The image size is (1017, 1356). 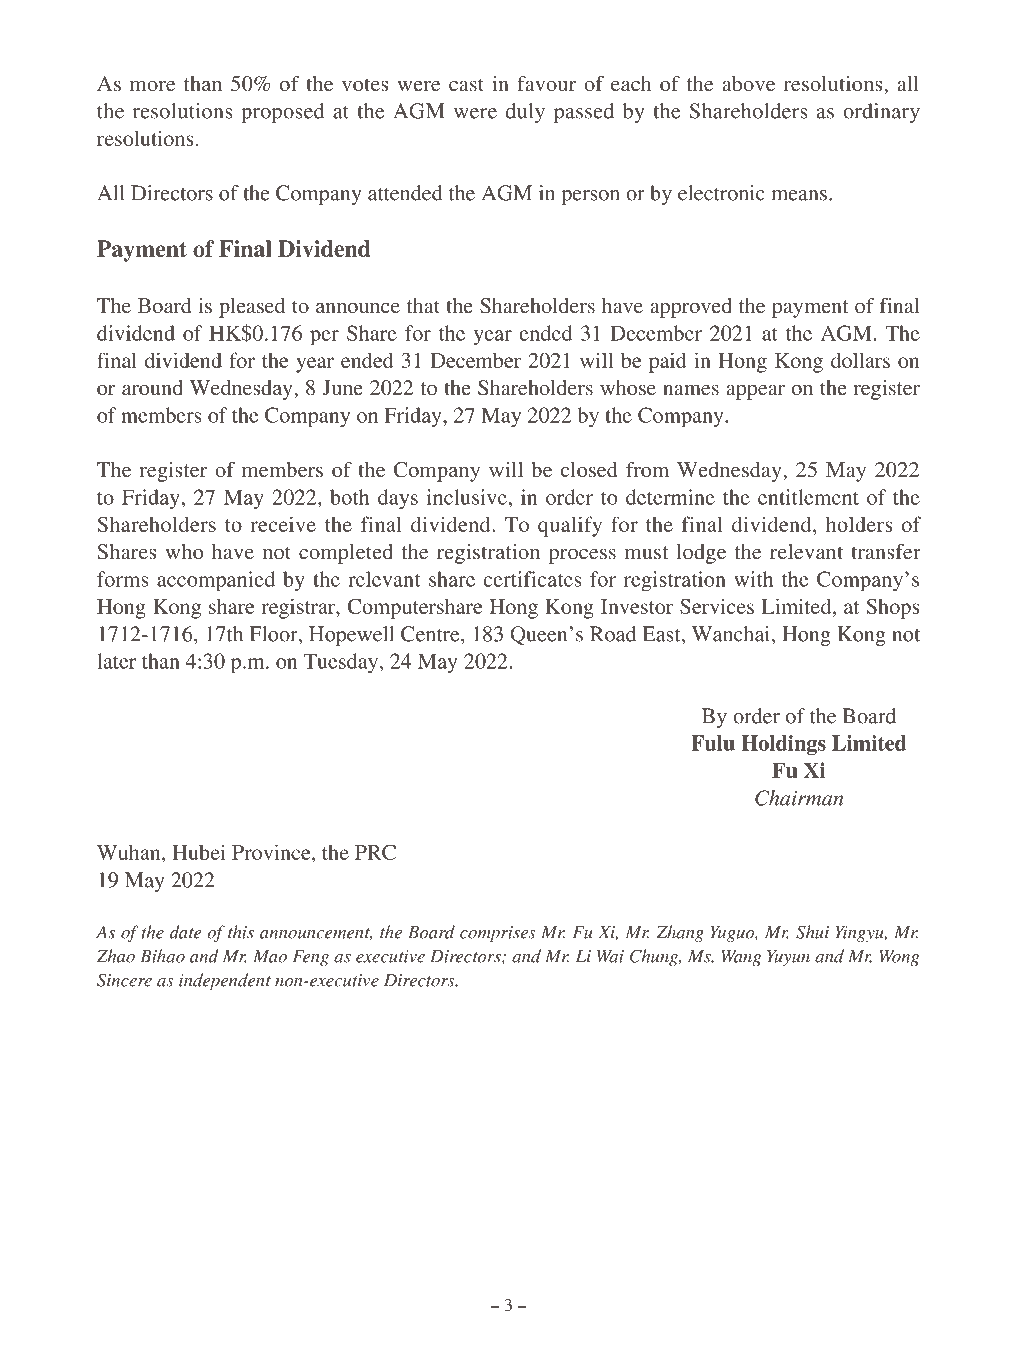 What do you see at coordinates (216, 581) in the image?
I see `accompanied` at bounding box center [216, 581].
